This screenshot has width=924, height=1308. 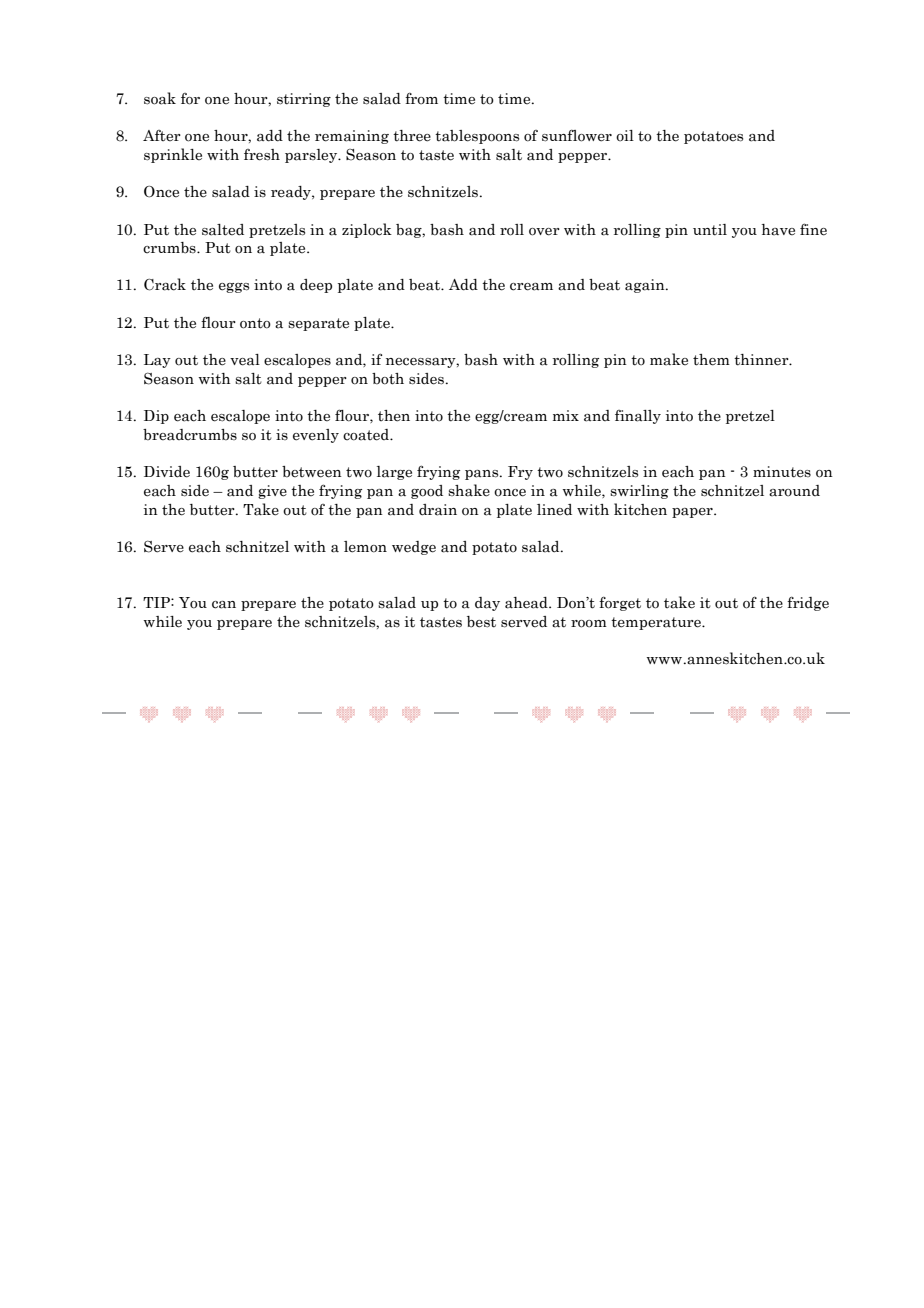 I want to click on veal, so click(x=245, y=360).
